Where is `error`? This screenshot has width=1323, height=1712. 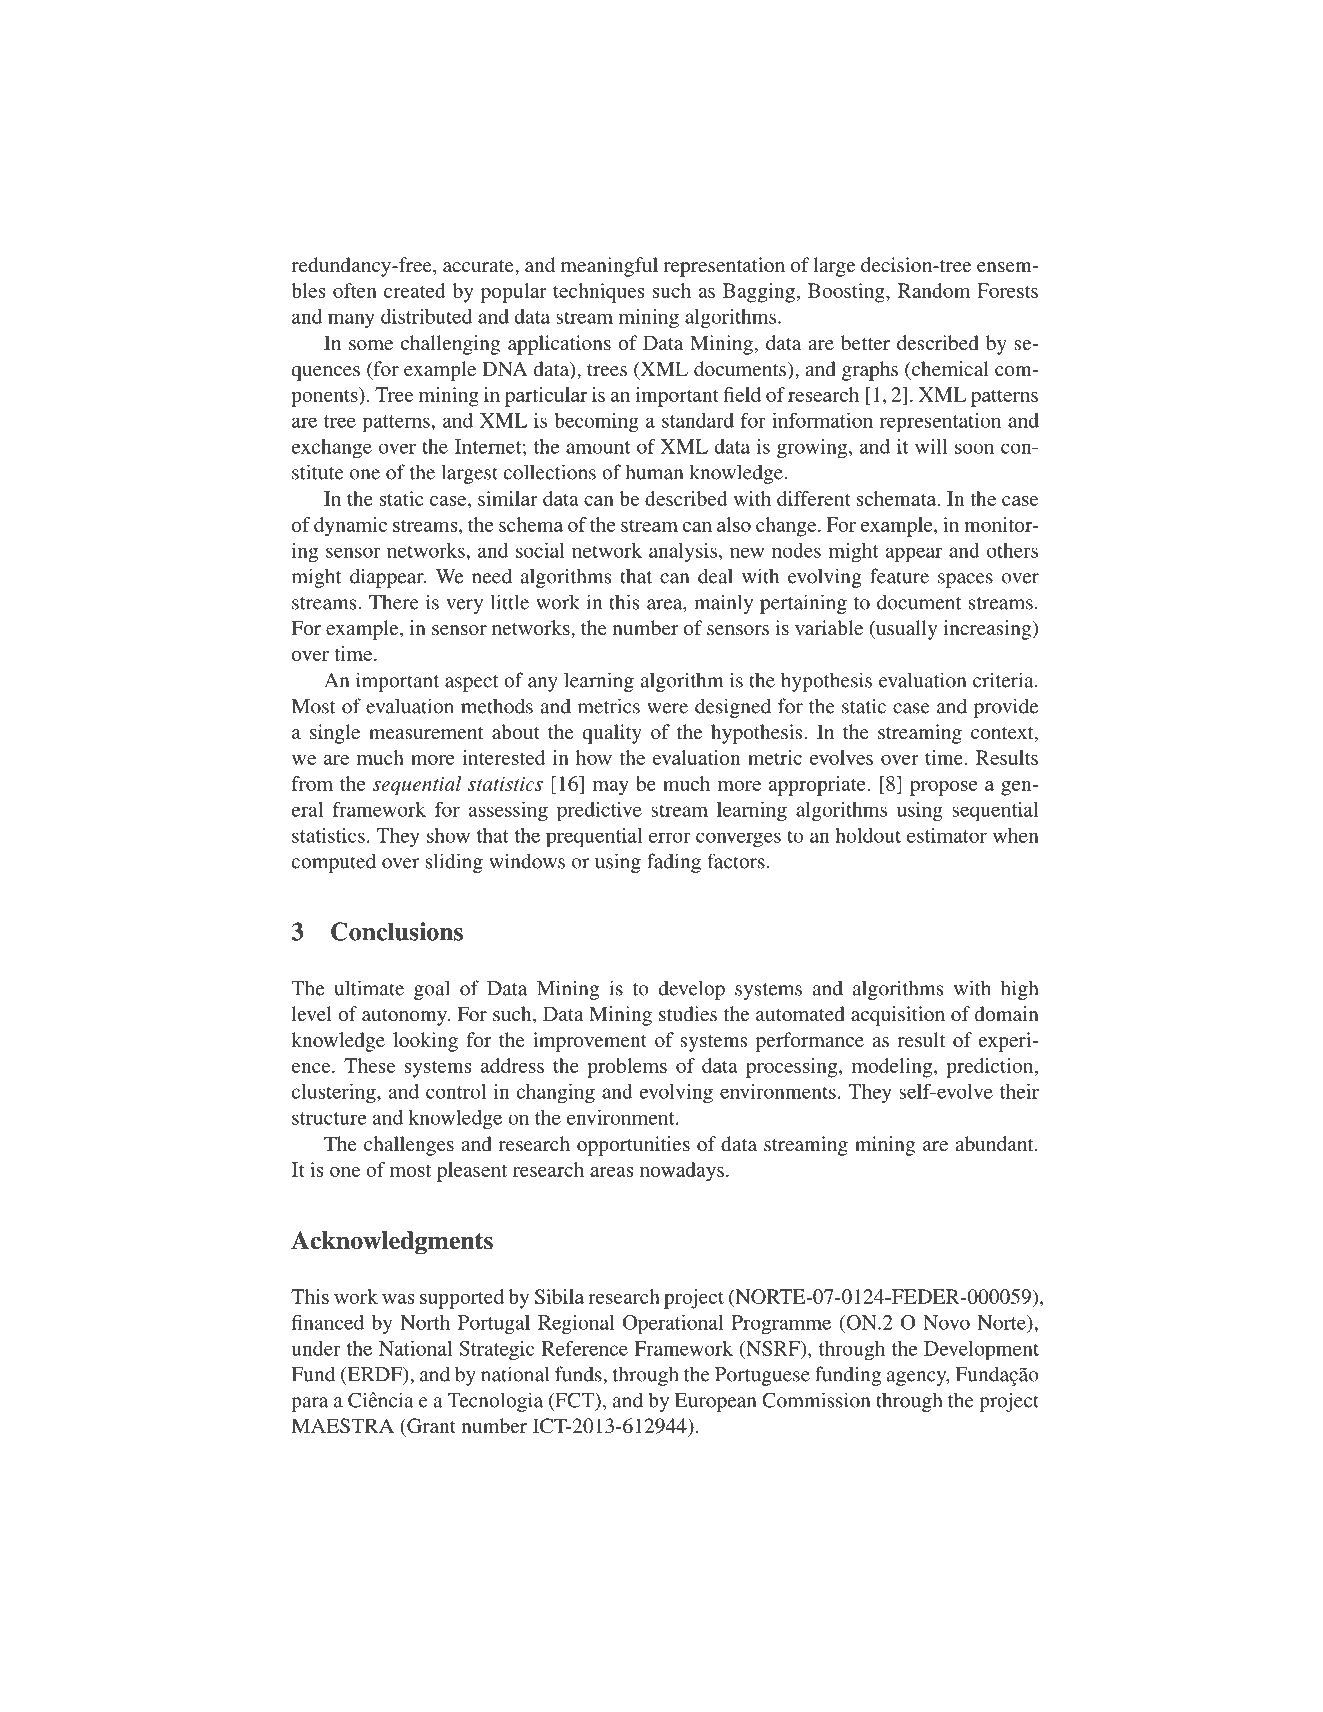 error is located at coordinates (670, 837).
